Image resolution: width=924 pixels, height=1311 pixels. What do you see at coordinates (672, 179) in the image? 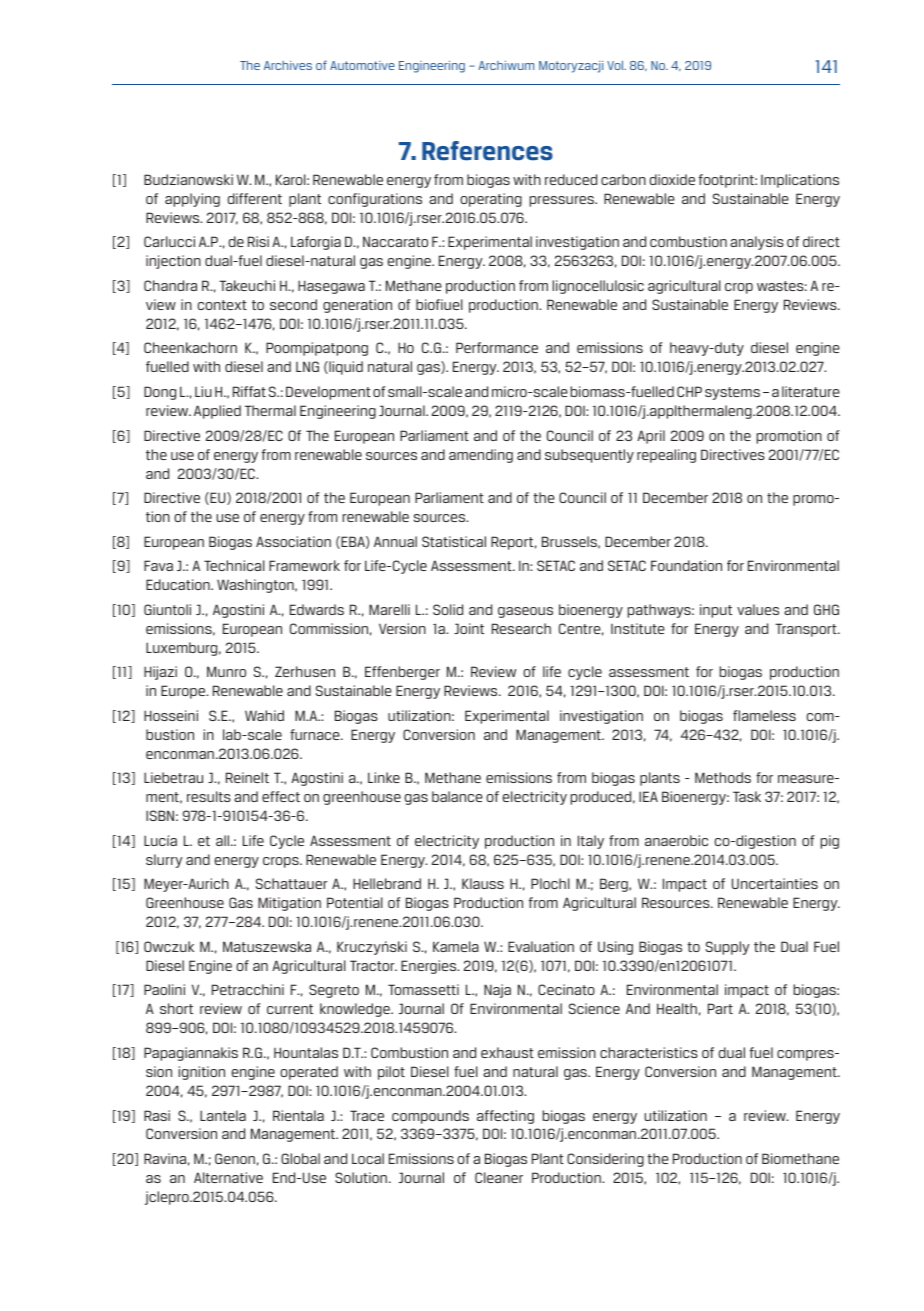
I see `dioxide` at bounding box center [672, 179].
